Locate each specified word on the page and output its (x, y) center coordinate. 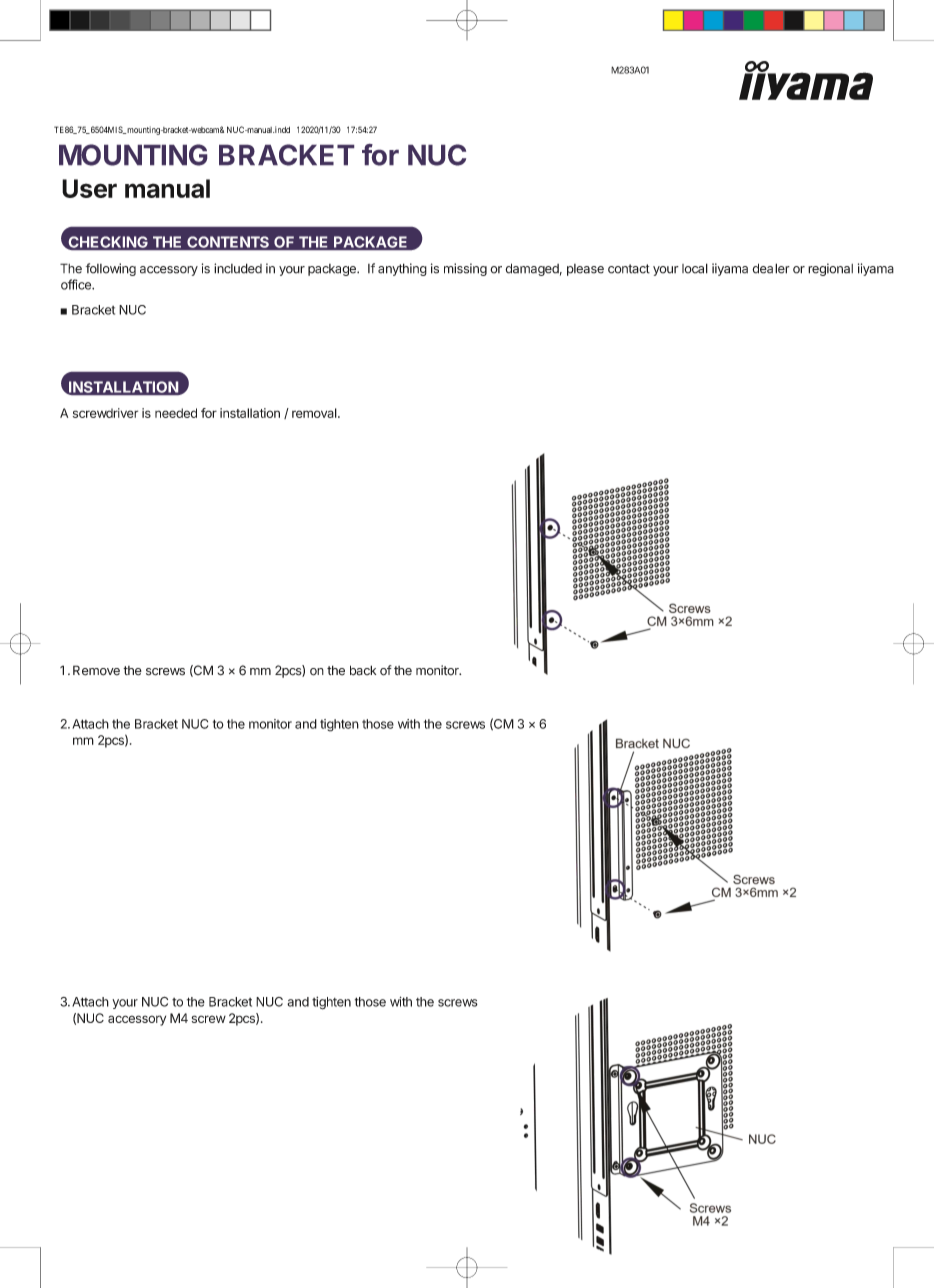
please (585, 270)
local (695, 268)
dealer (771, 268)
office (77, 284)
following (111, 269)
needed (176, 413)
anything (402, 269)
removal (315, 413)
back (363, 670)
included (238, 268)
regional (830, 269)
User (89, 188)
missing (465, 269)
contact (629, 269)
